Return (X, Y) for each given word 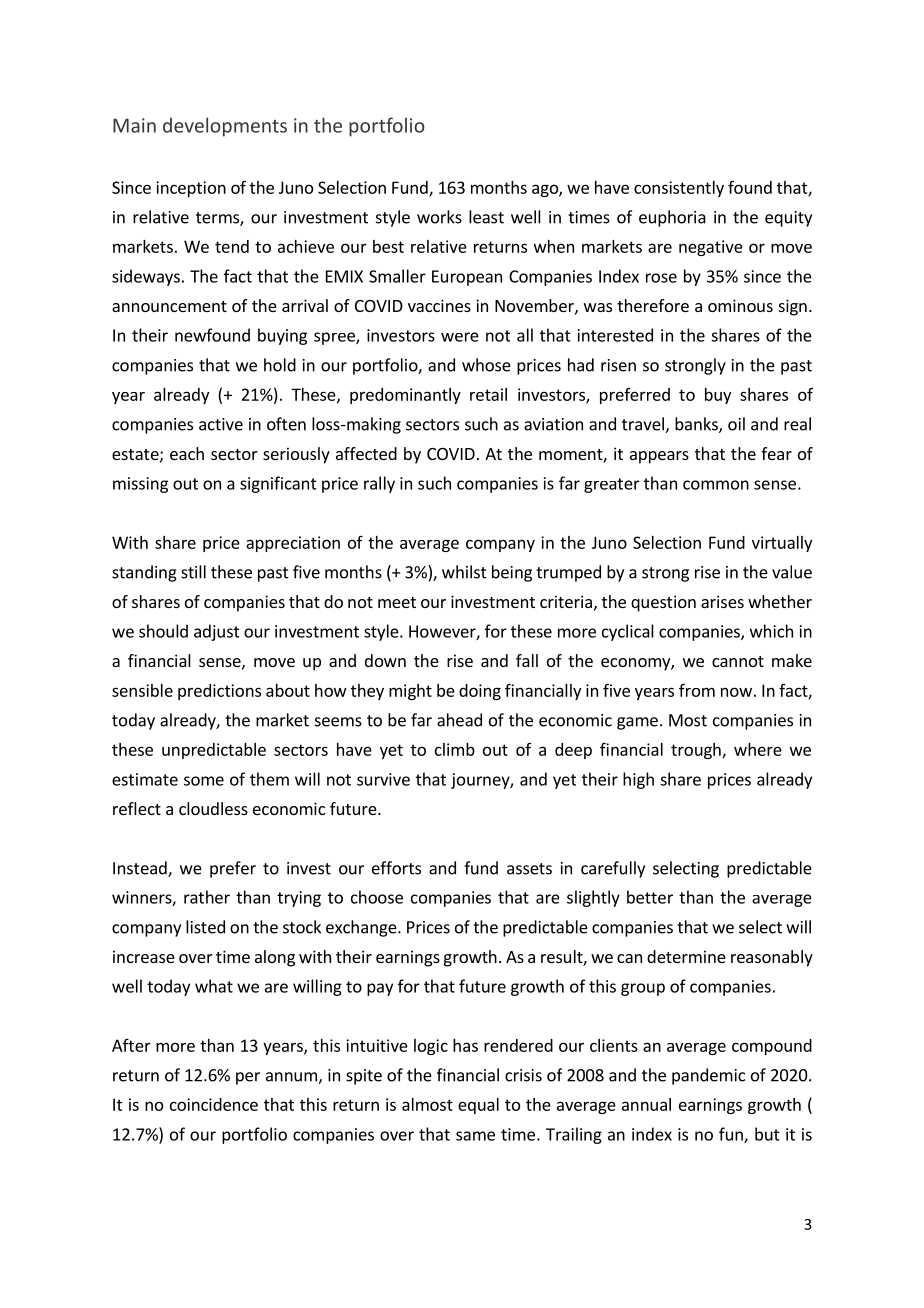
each (187, 453)
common (716, 485)
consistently (679, 189)
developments (225, 127)
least (486, 217)
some (204, 781)
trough (697, 751)
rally (379, 484)
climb (455, 749)
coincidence (214, 1104)
